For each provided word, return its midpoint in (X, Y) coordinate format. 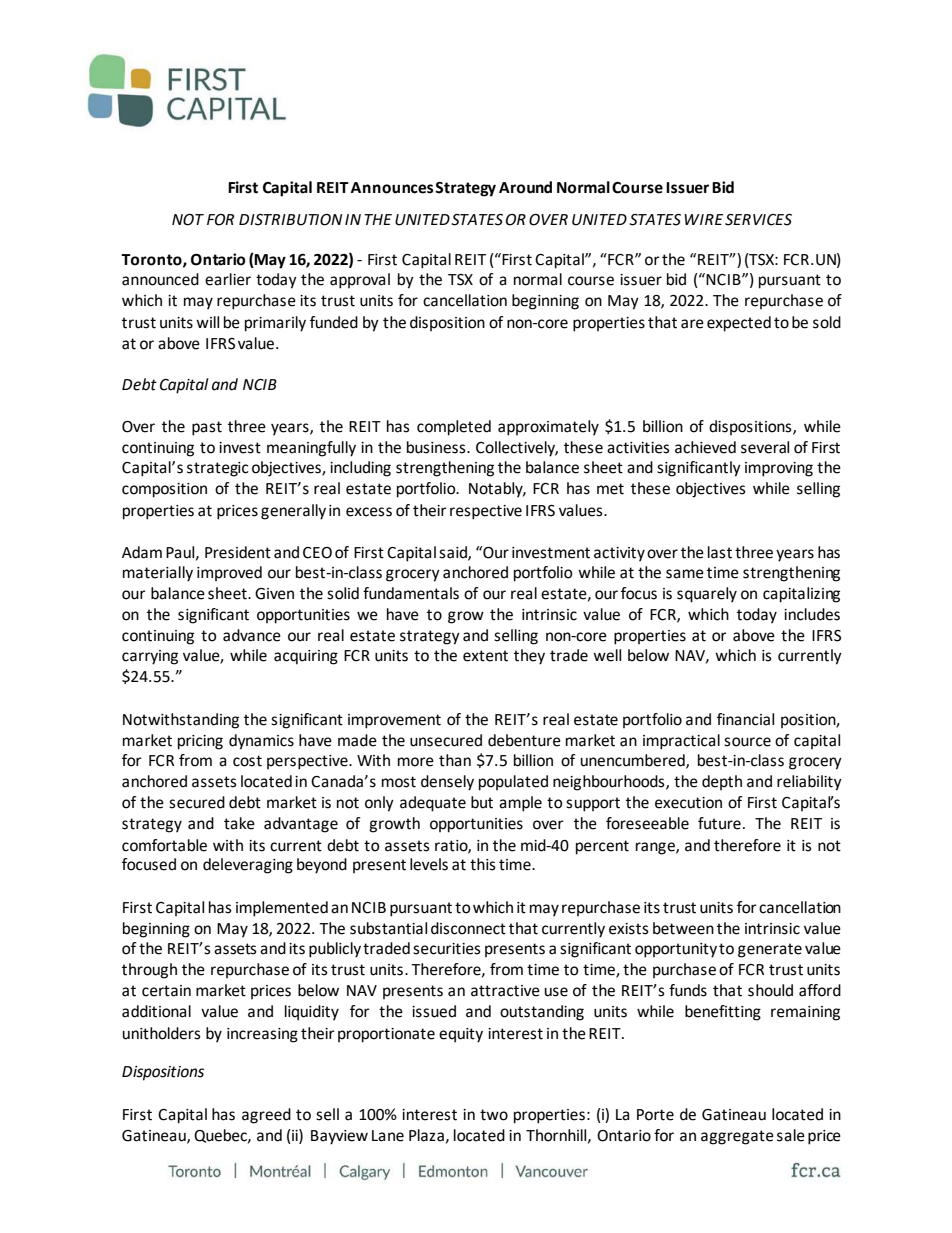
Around (525, 187)
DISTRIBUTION (290, 220)
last (720, 552)
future (719, 823)
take (239, 823)
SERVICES (758, 220)
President (238, 552)
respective (486, 512)
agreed (266, 1116)
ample (520, 804)
